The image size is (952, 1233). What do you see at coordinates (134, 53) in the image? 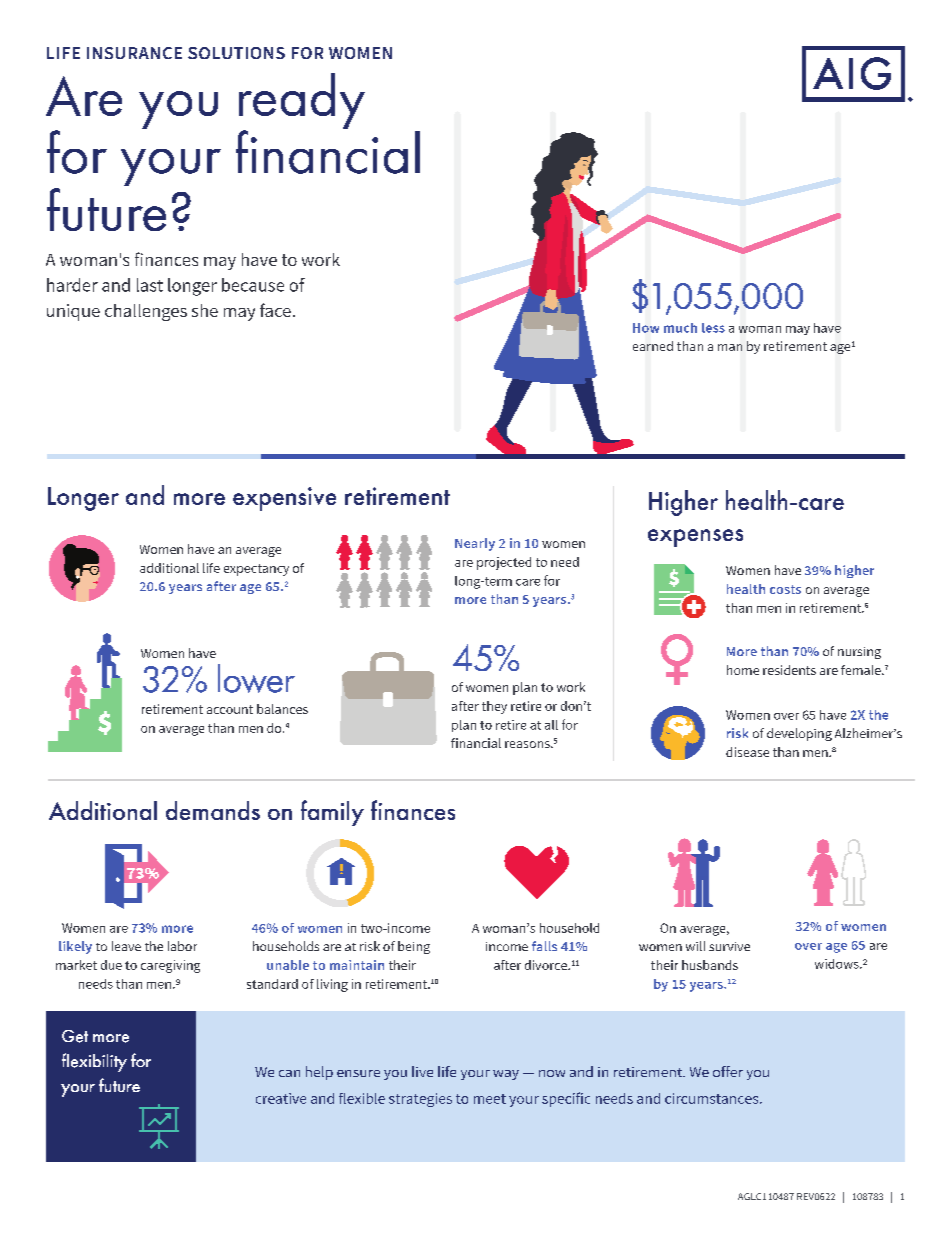
I see `INSURANCE` at bounding box center [134, 53].
